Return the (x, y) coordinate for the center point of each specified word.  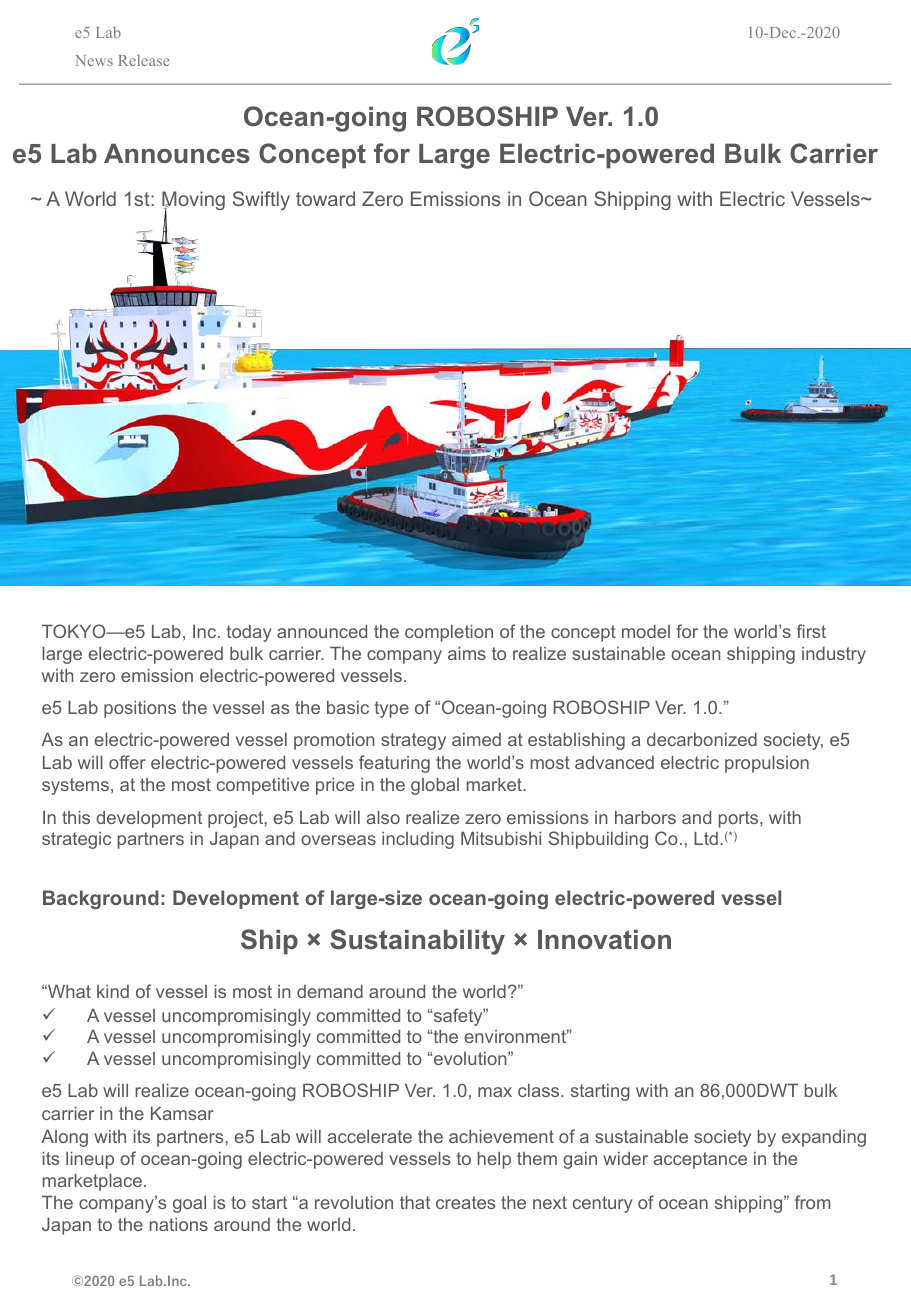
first (811, 631)
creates (465, 1202)
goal (189, 1204)
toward (325, 198)
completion (449, 633)
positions (140, 709)
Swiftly (261, 200)
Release (144, 60)
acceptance (700, 1160)
